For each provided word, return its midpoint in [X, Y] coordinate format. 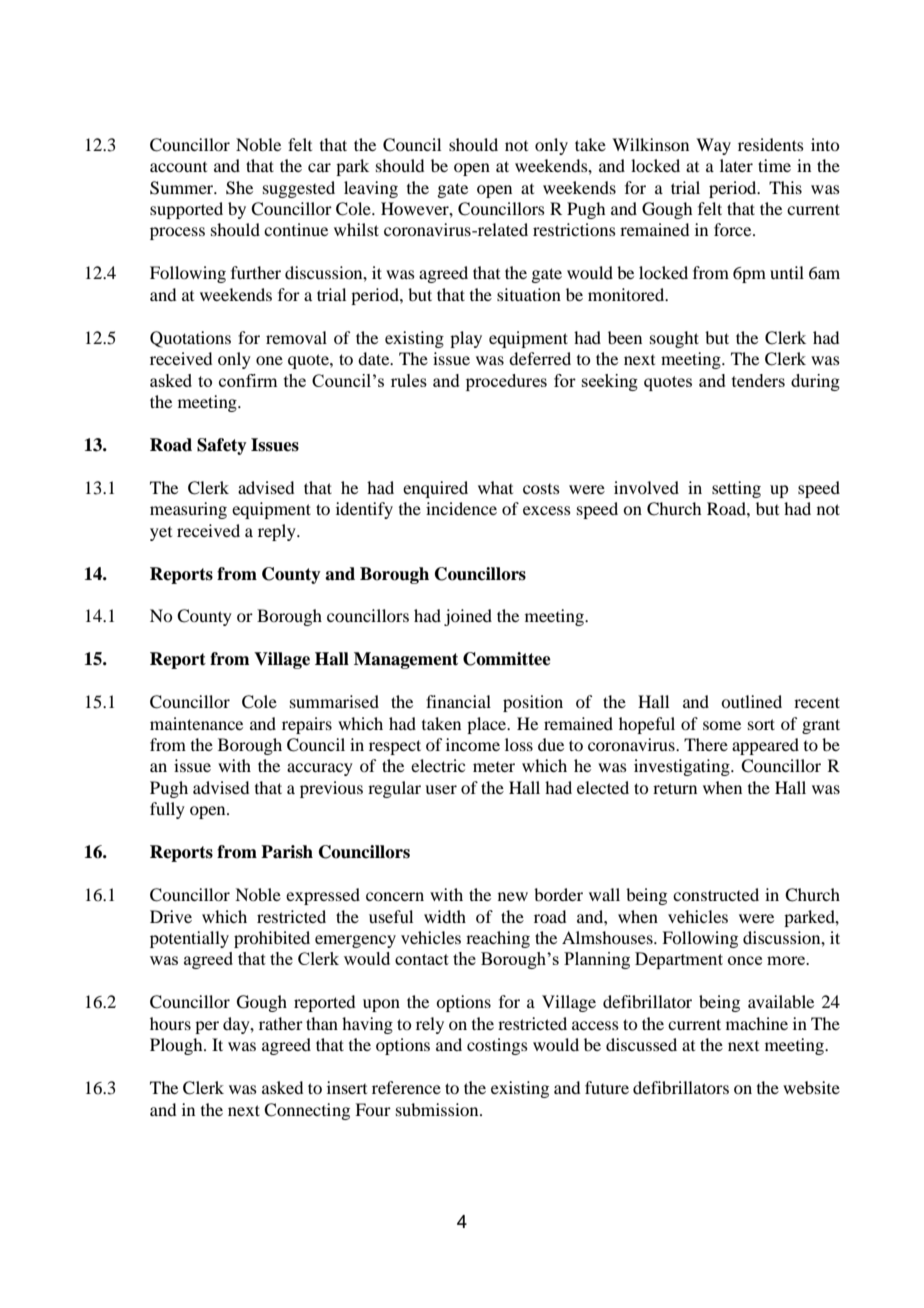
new [513, 896]
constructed [716, 894]
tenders [758, 380]
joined [468, 617]
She [239, 188]
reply [278, 532]
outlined [751, 701]
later [736, 165]
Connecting [307, 1111]
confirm [248, 380]
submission [438, 1109]
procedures [506, 382]
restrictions [574, 229]
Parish [287, 852]
